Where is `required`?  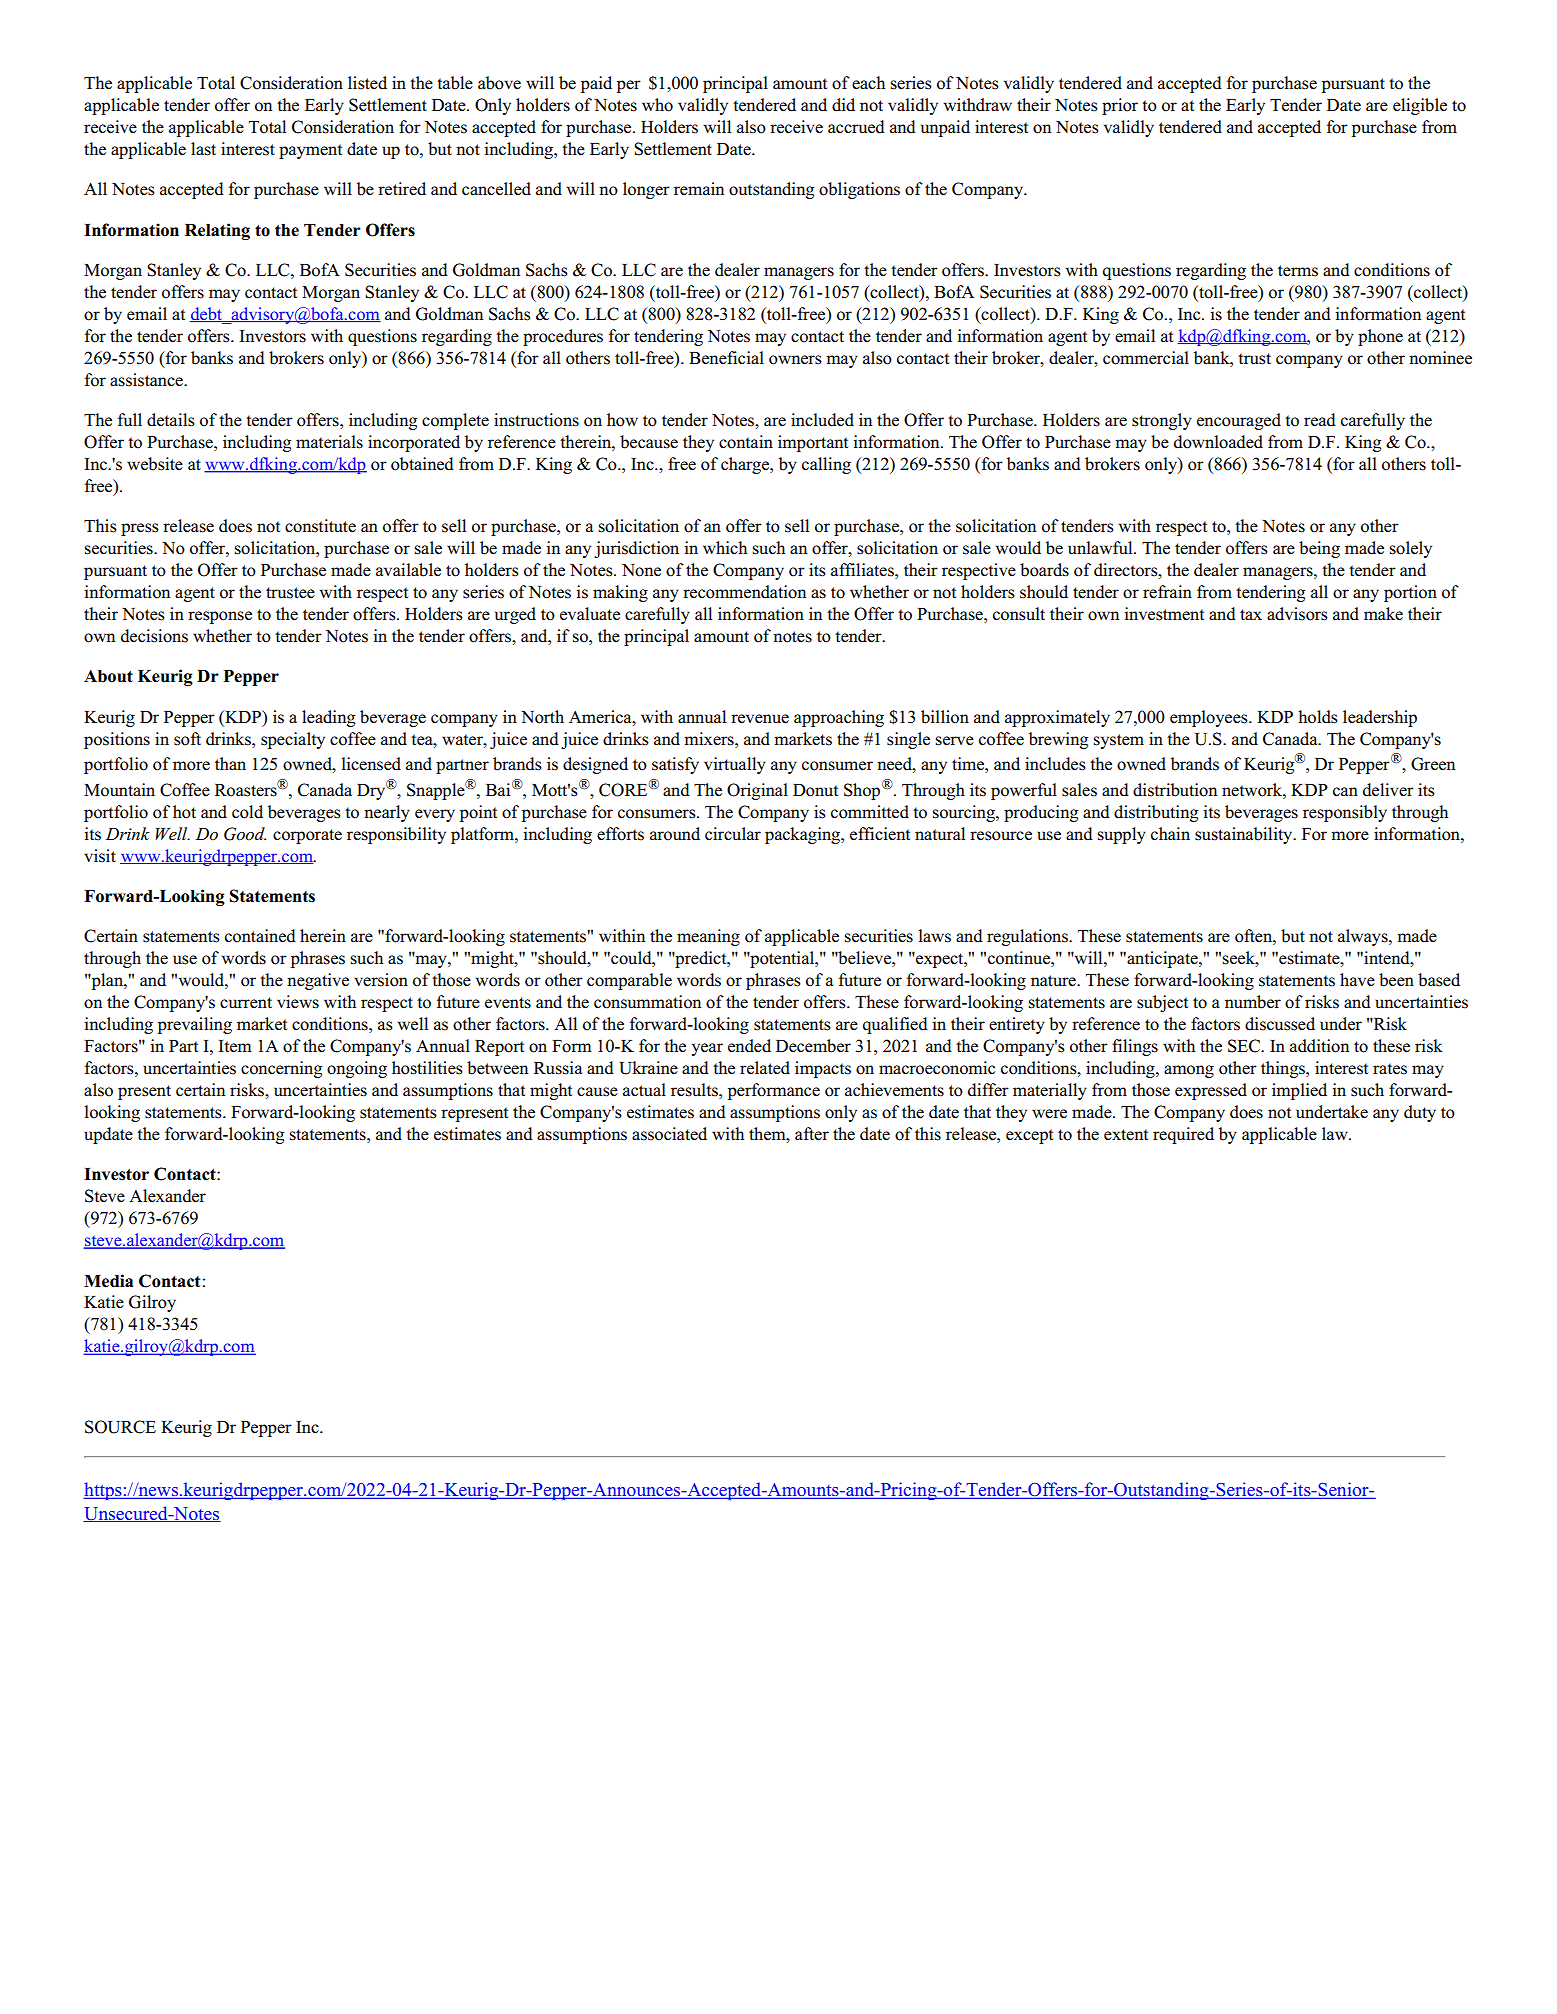
required is located at coordinates (1183, 1135).
